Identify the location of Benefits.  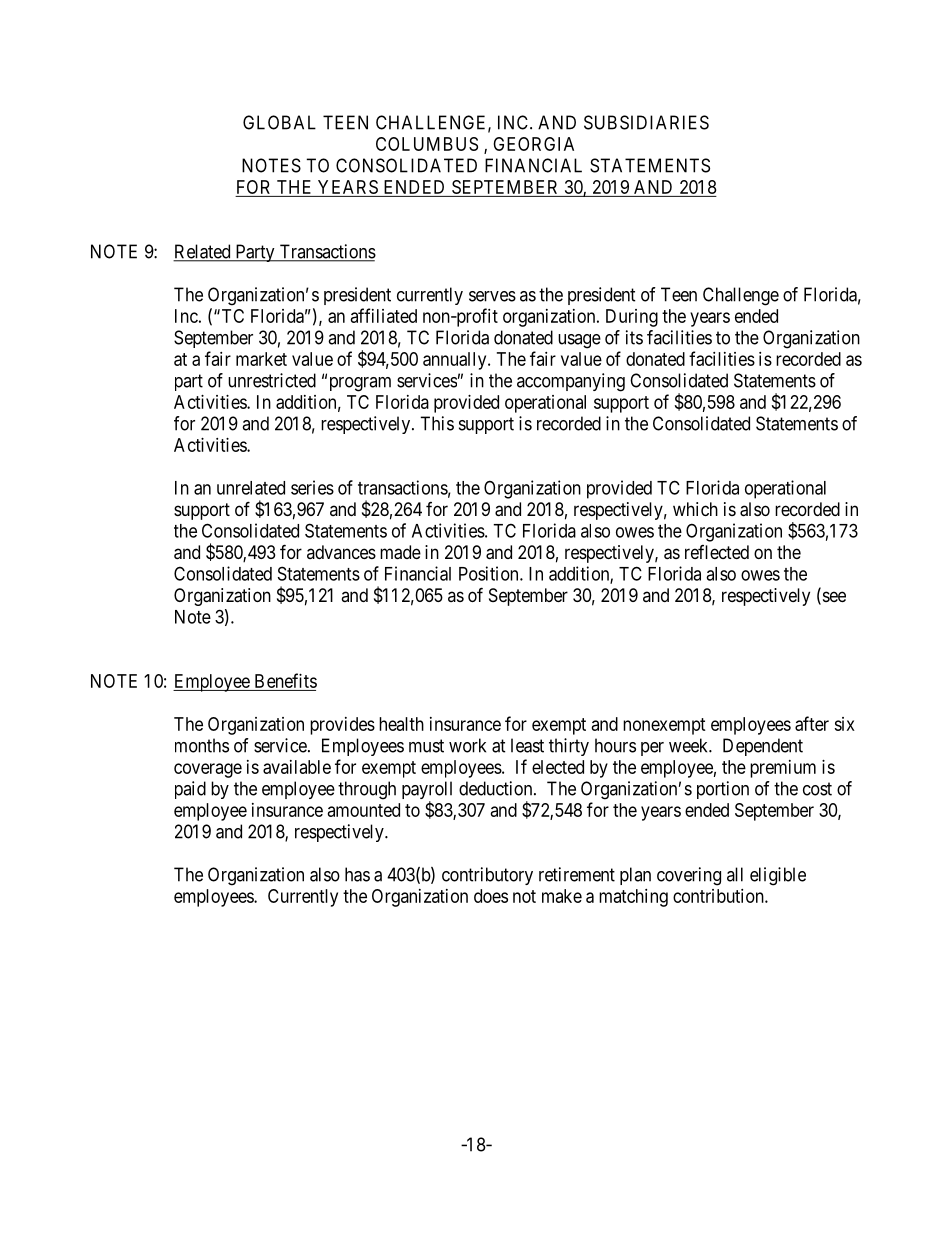
(284, 682).
